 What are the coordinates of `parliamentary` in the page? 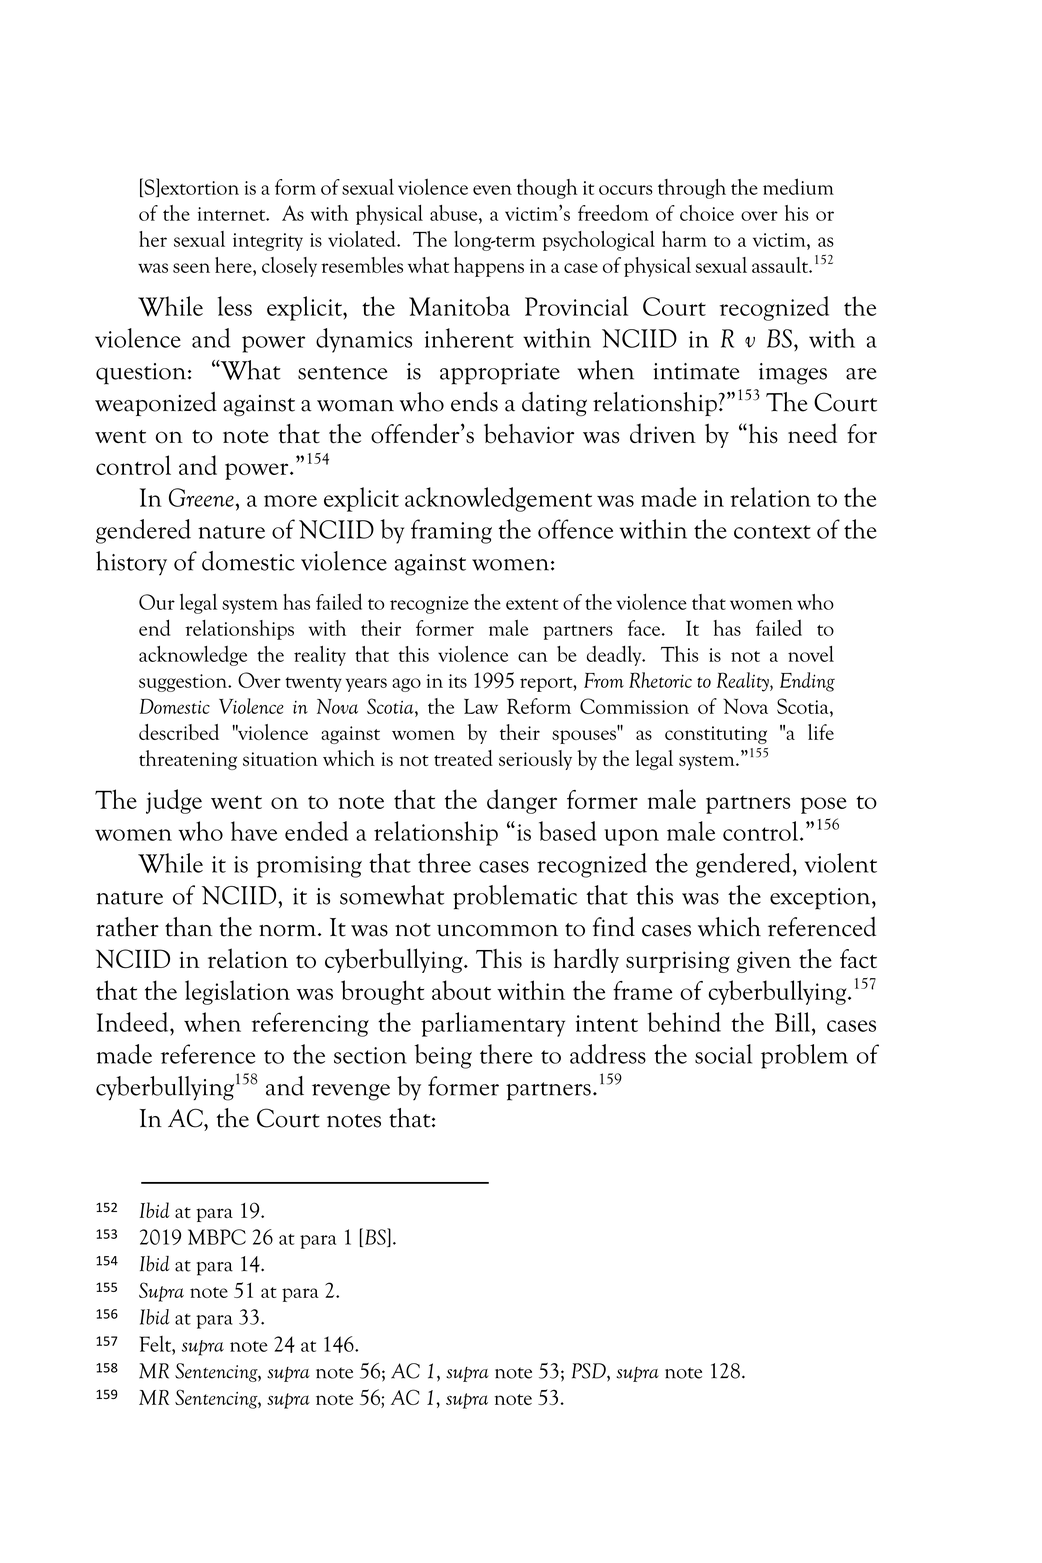 It's located at (493, 1024).
